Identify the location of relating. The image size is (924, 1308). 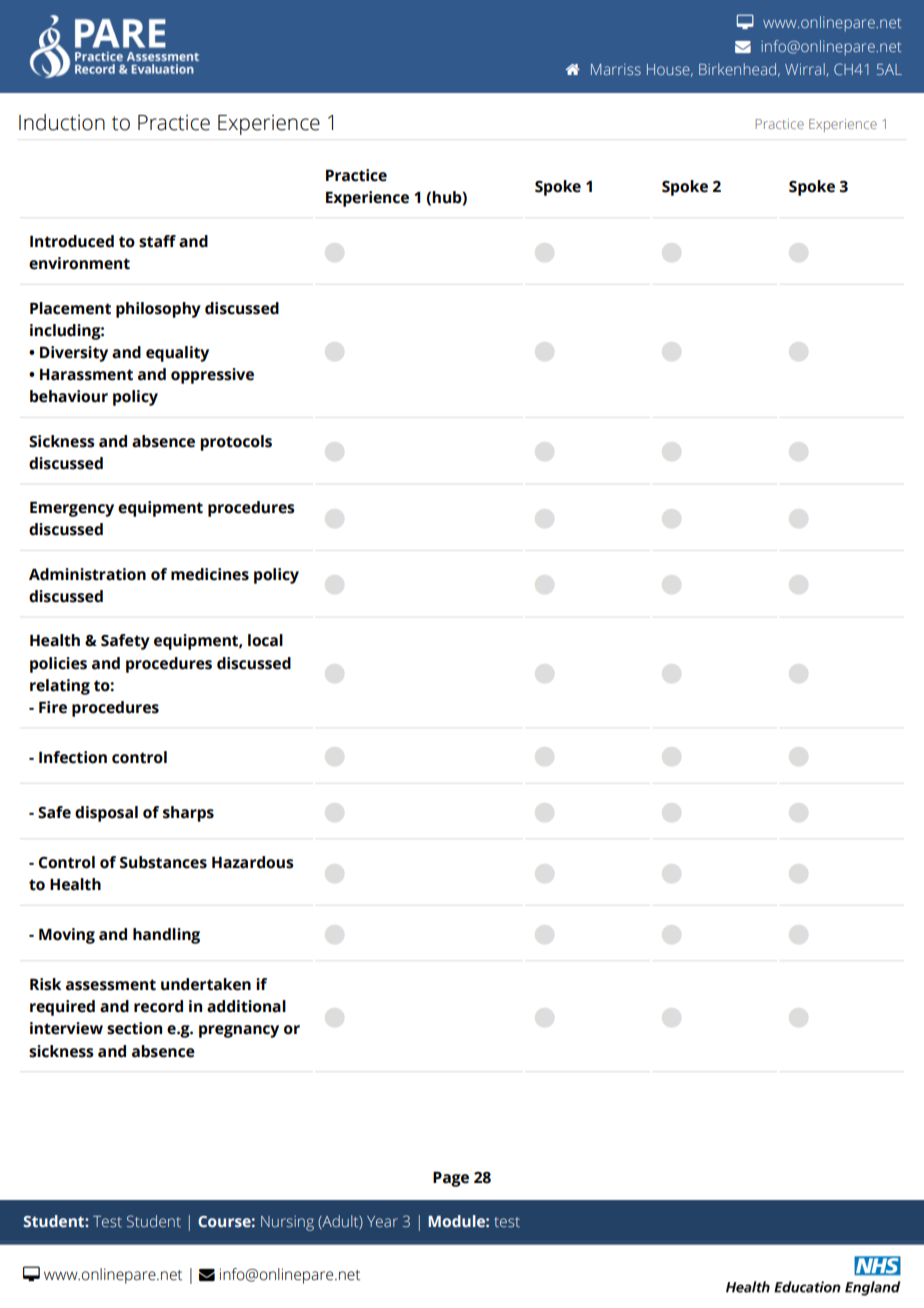
(60, 687).
